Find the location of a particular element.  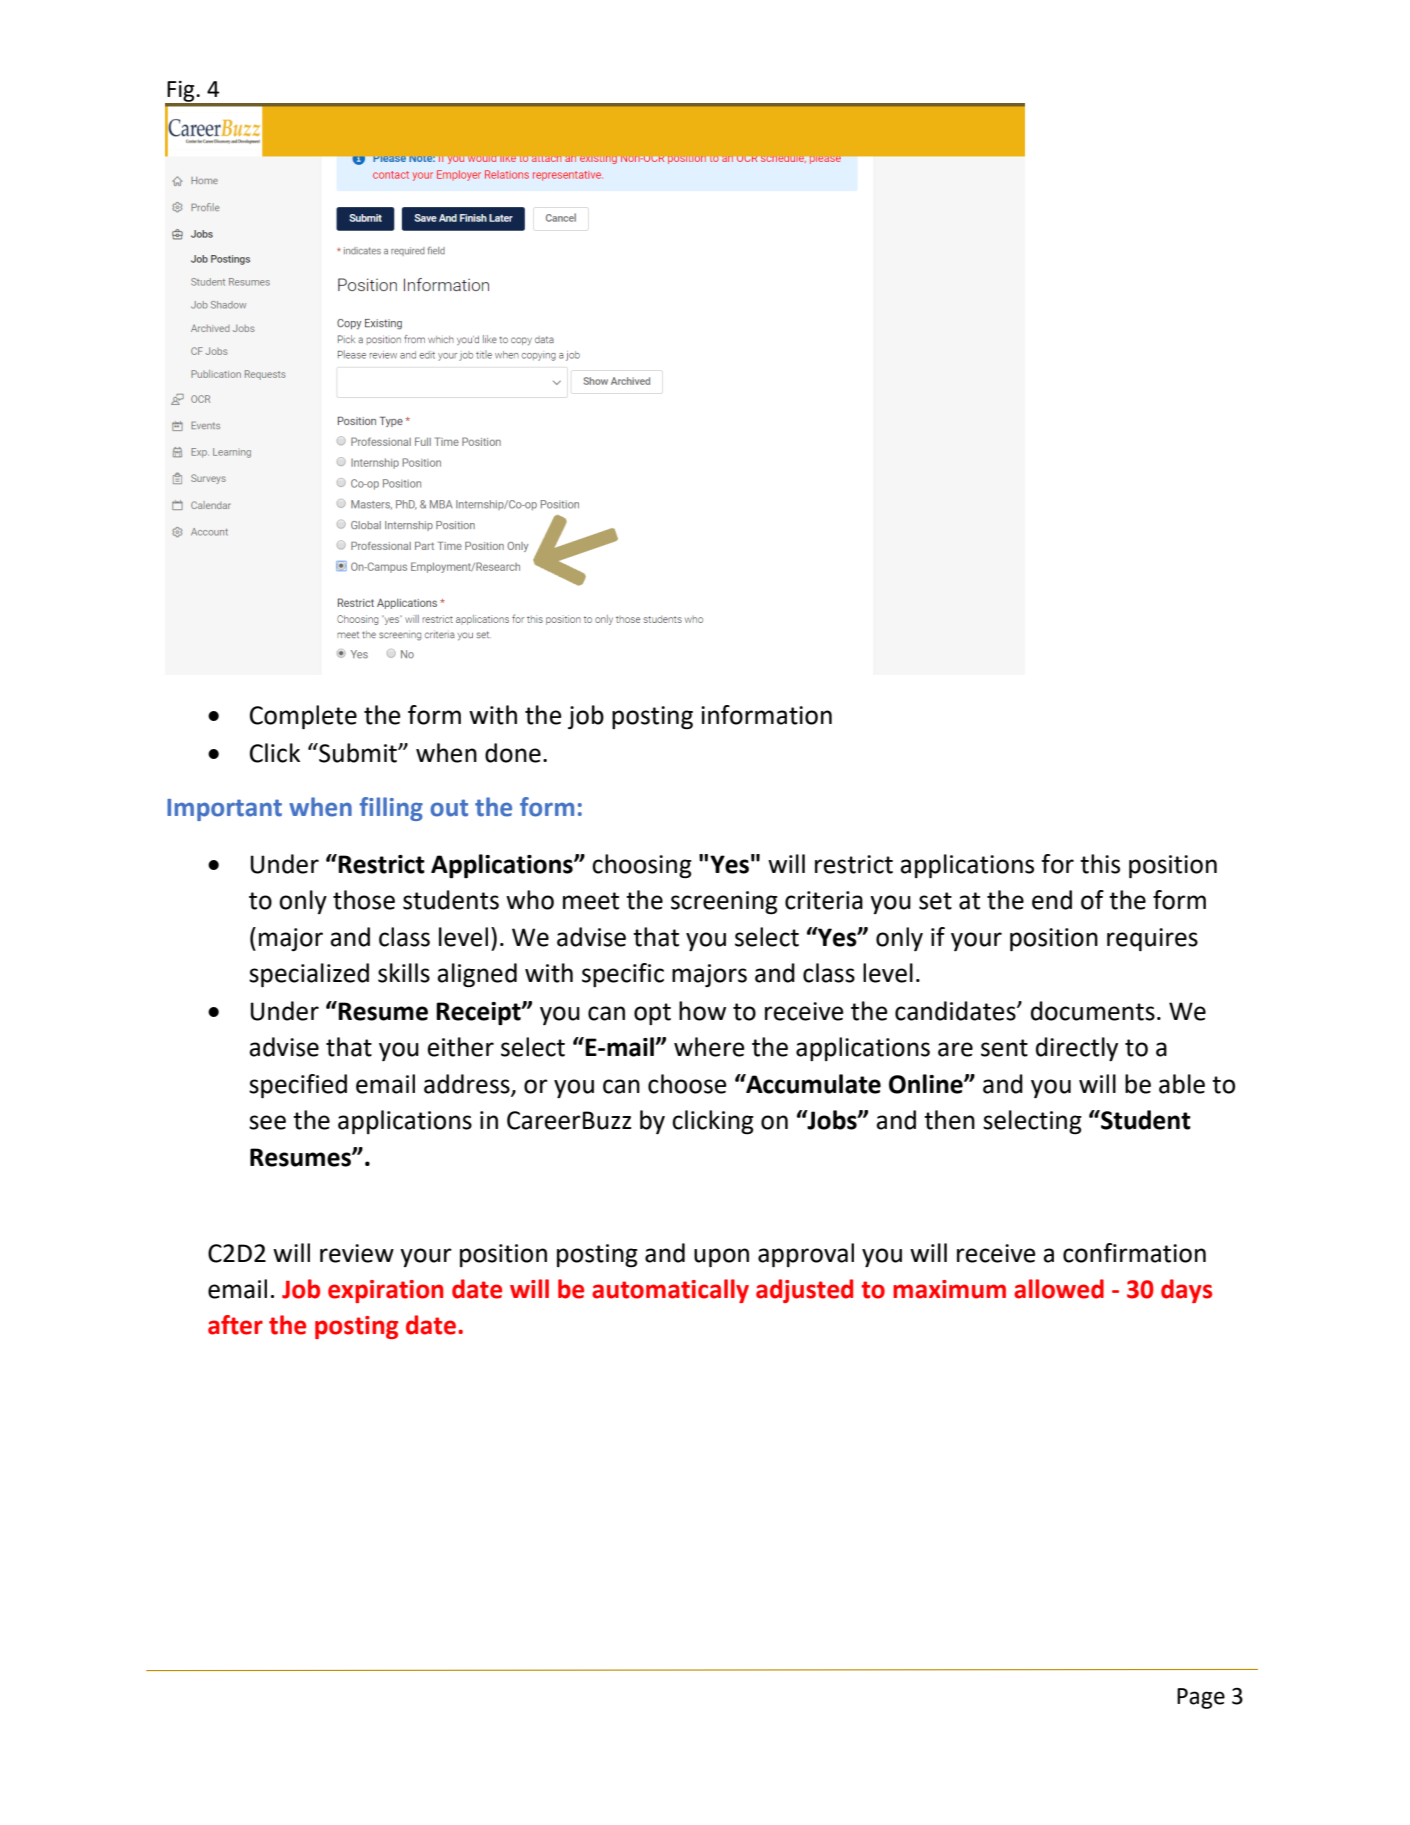

upon is located at coordinates (721, 1257).
